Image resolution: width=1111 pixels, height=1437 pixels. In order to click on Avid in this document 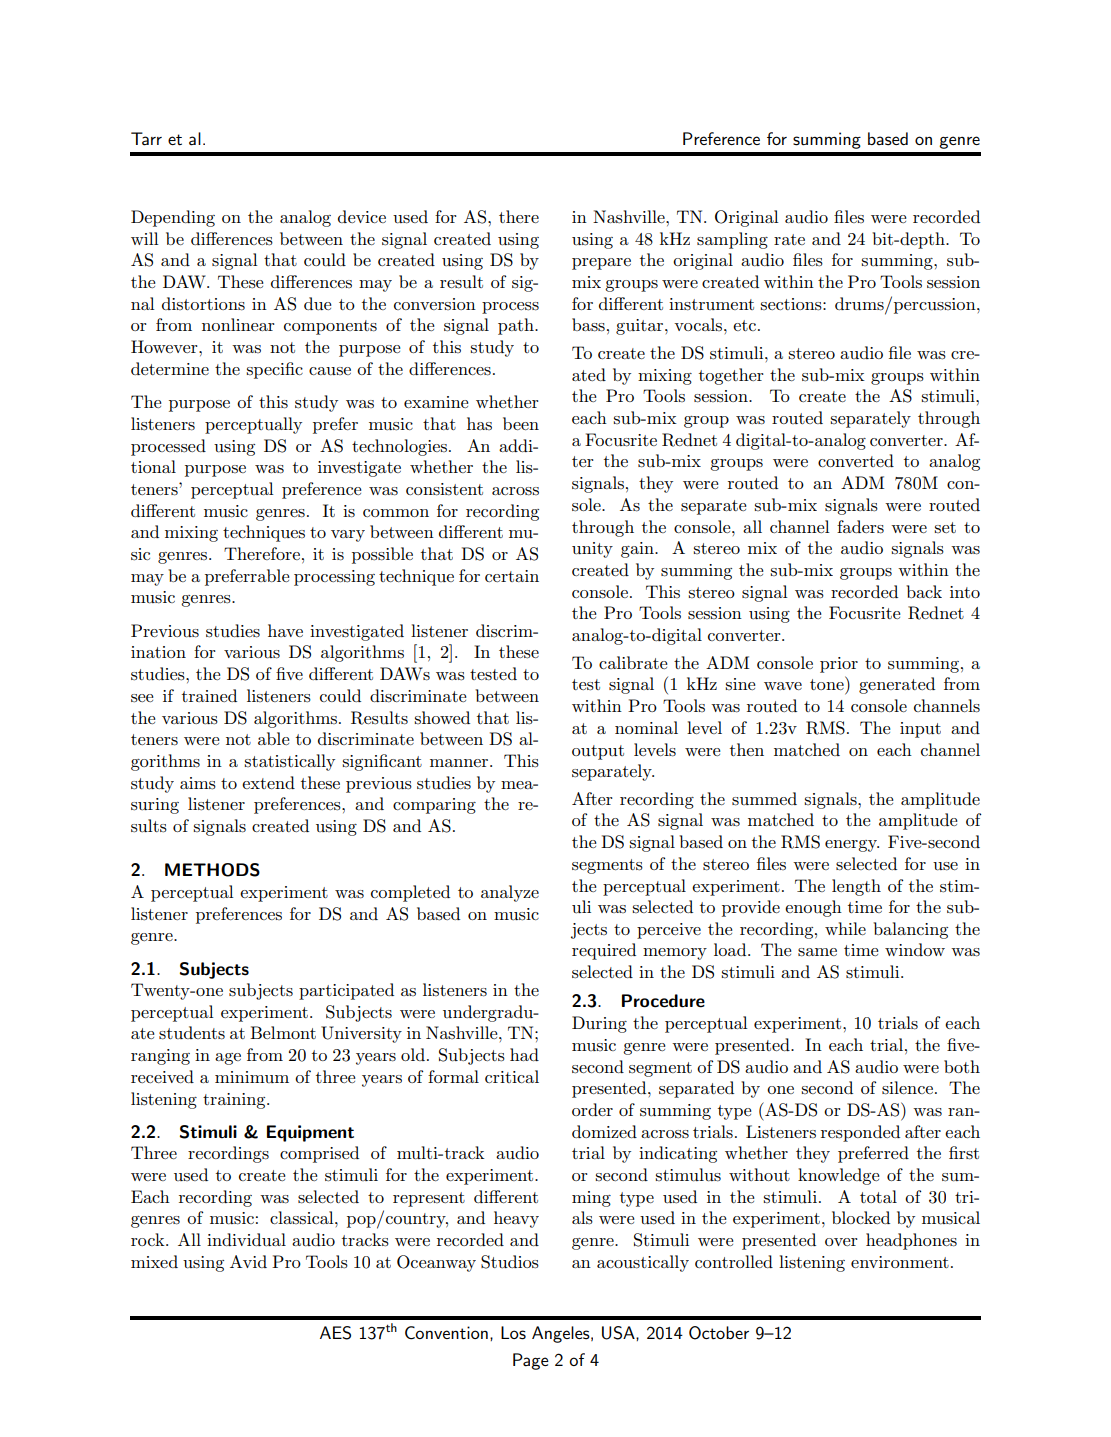, I will do `click(248, 1261)`.
